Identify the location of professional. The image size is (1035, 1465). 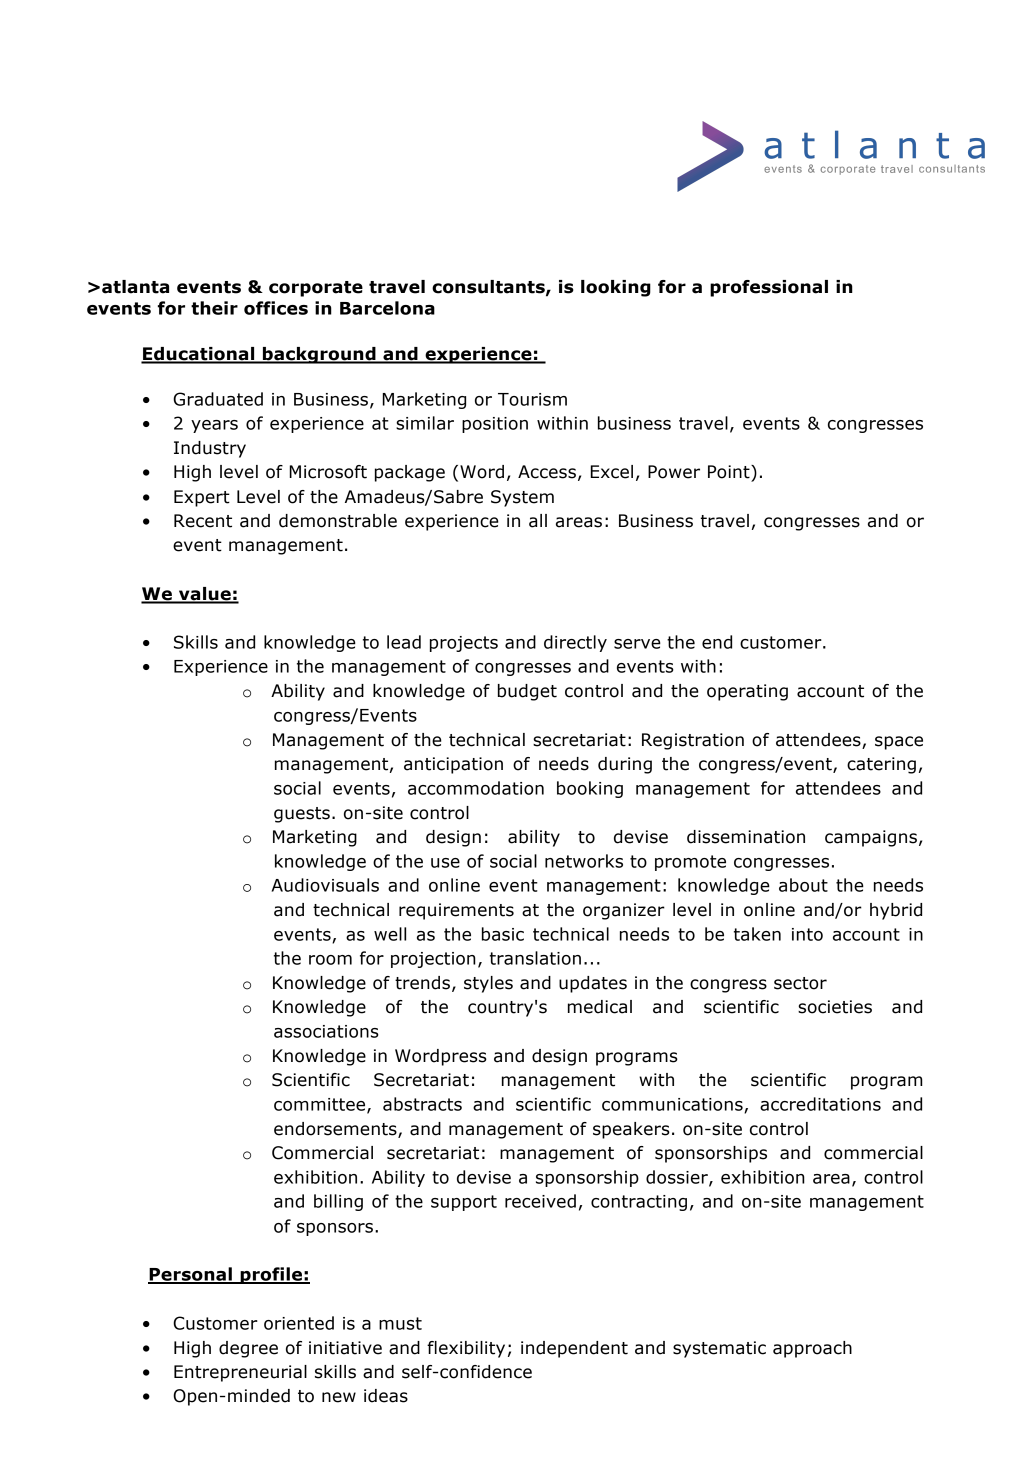
(769, 288).
